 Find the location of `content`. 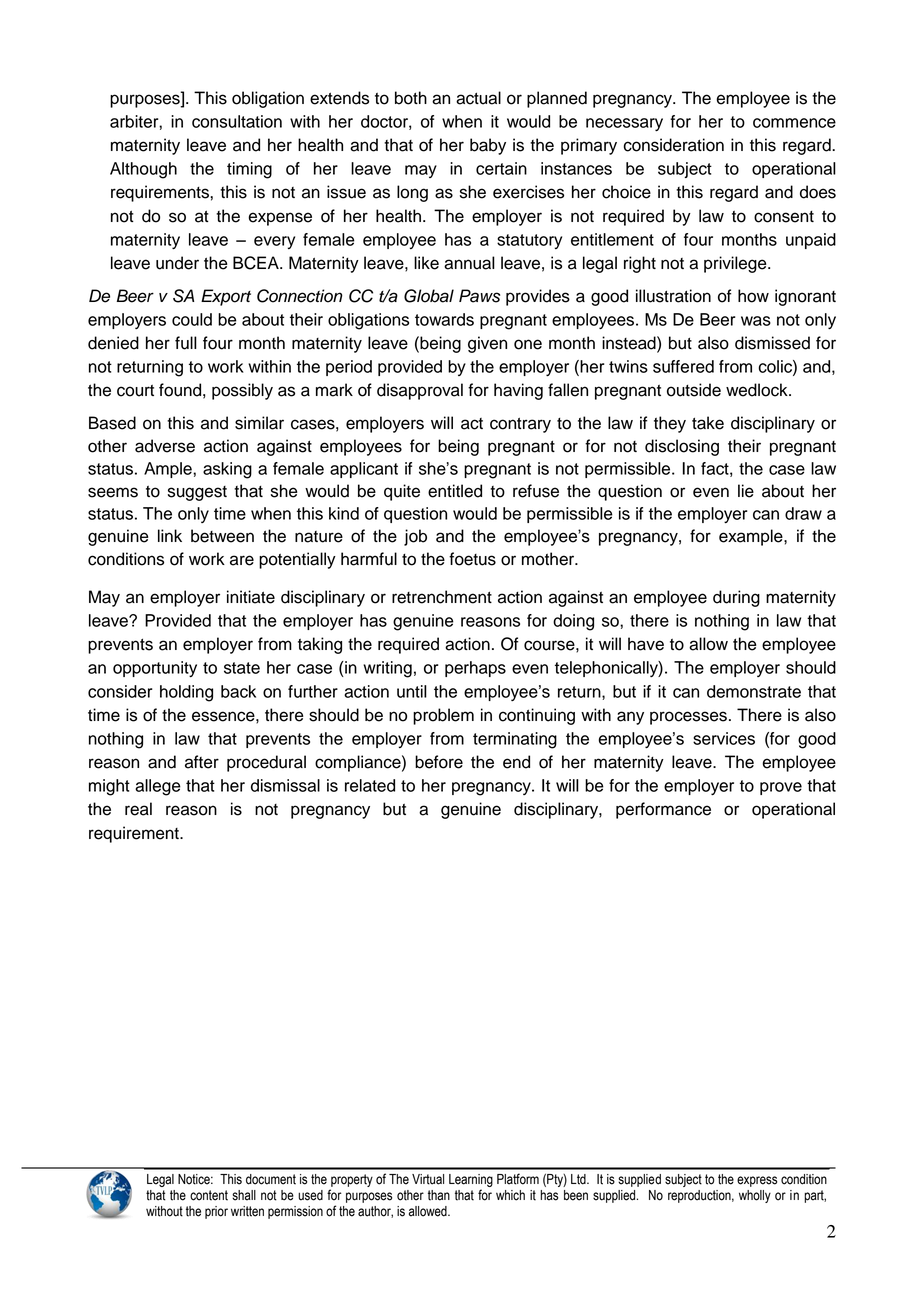

content is located at coordinates (209, 1195).
